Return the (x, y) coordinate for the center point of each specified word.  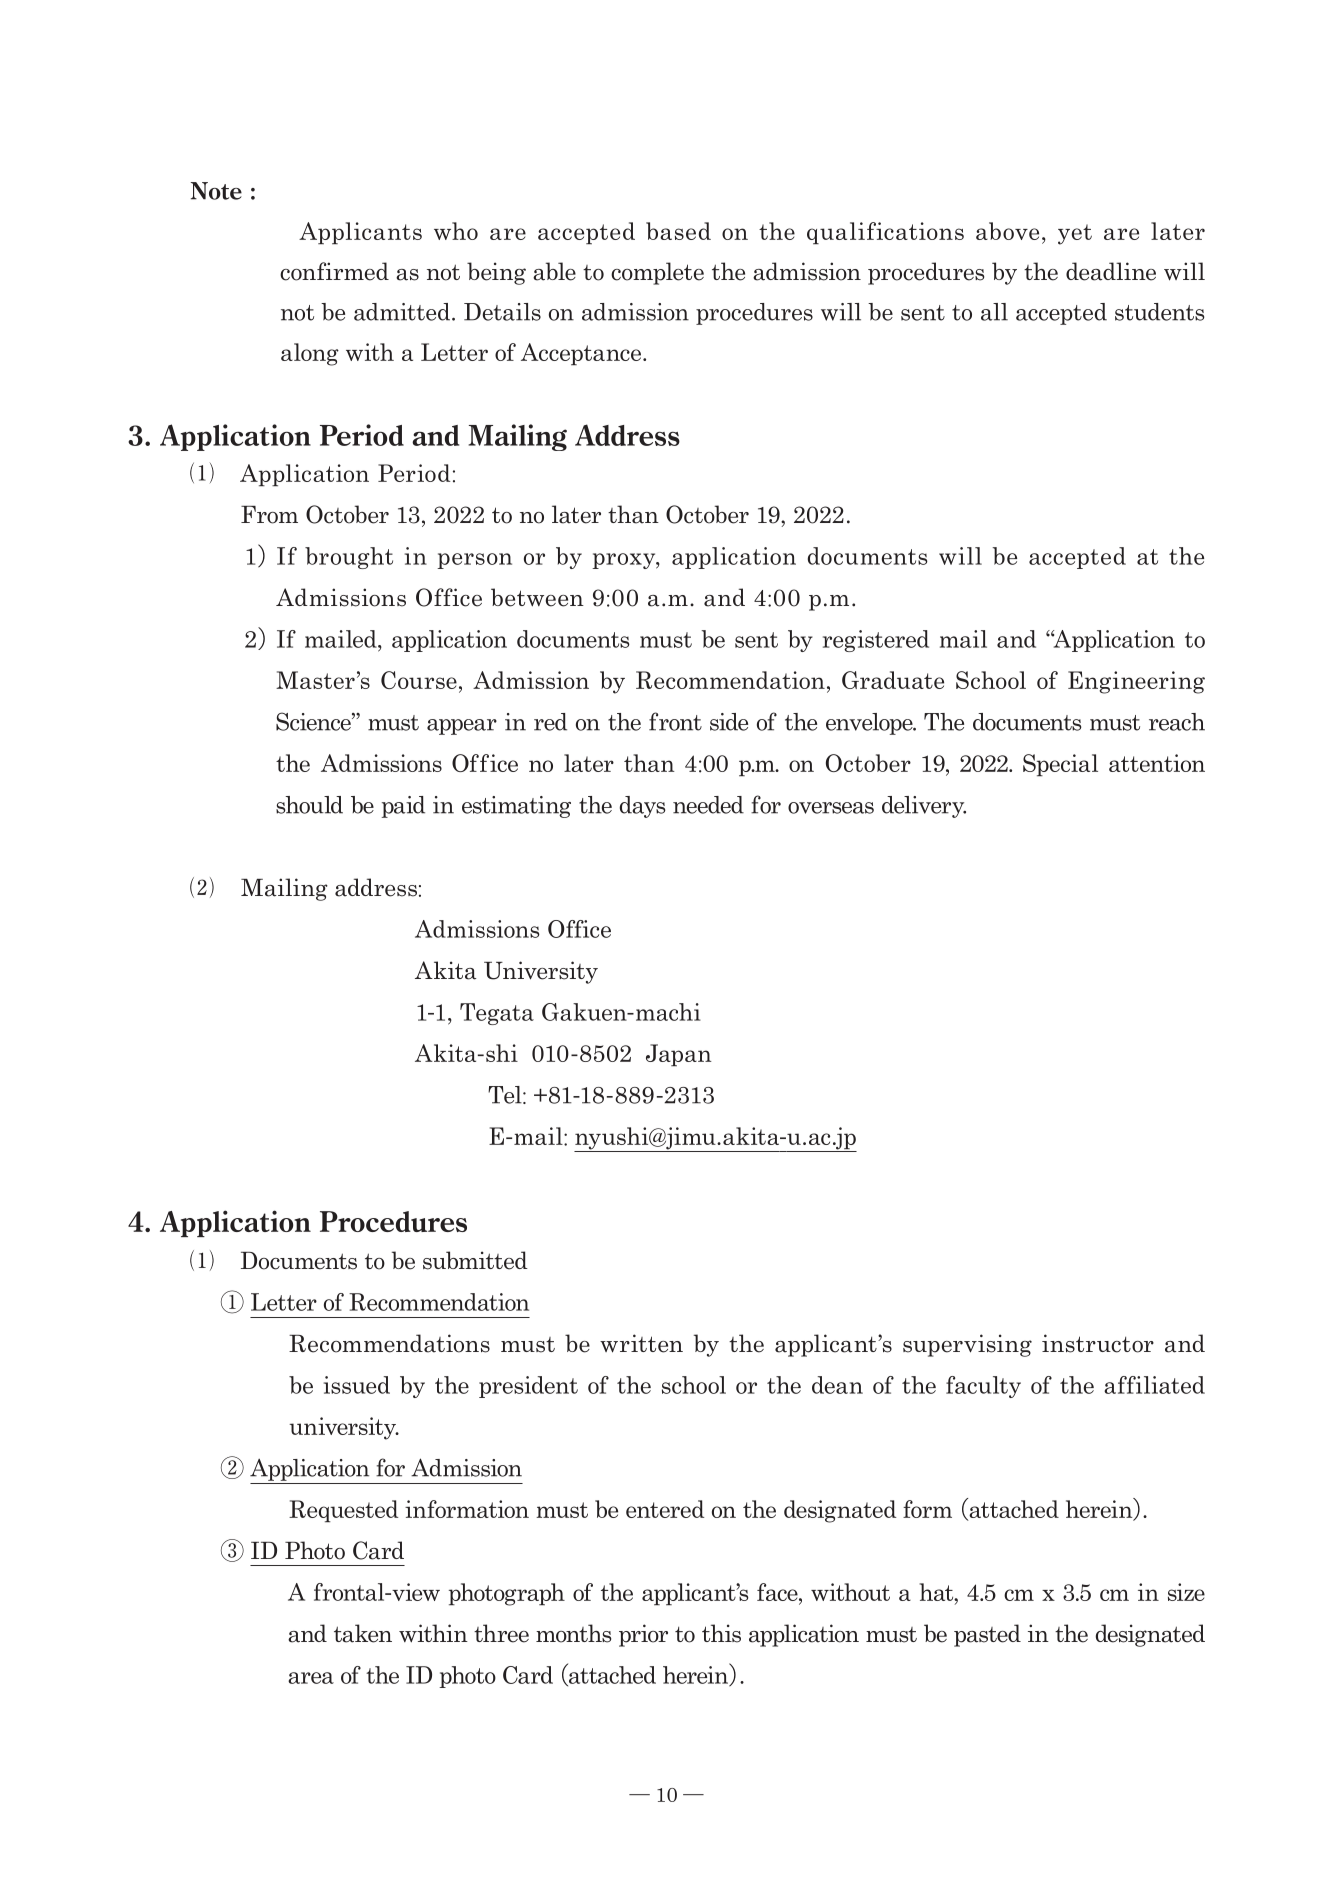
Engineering (1136, 682)
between (537, 597)
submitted (475, 1260)
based (678, 231)
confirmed (334, 271)
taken (363, 1633)
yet (1075, 234)
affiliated (1154, 1385)
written (641, 1343)
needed (708, 805)
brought (349, 558)
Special (1060, 765)
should (309, 805)
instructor (1098, 1343)
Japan (679, 1055)
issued (357, 1385)
